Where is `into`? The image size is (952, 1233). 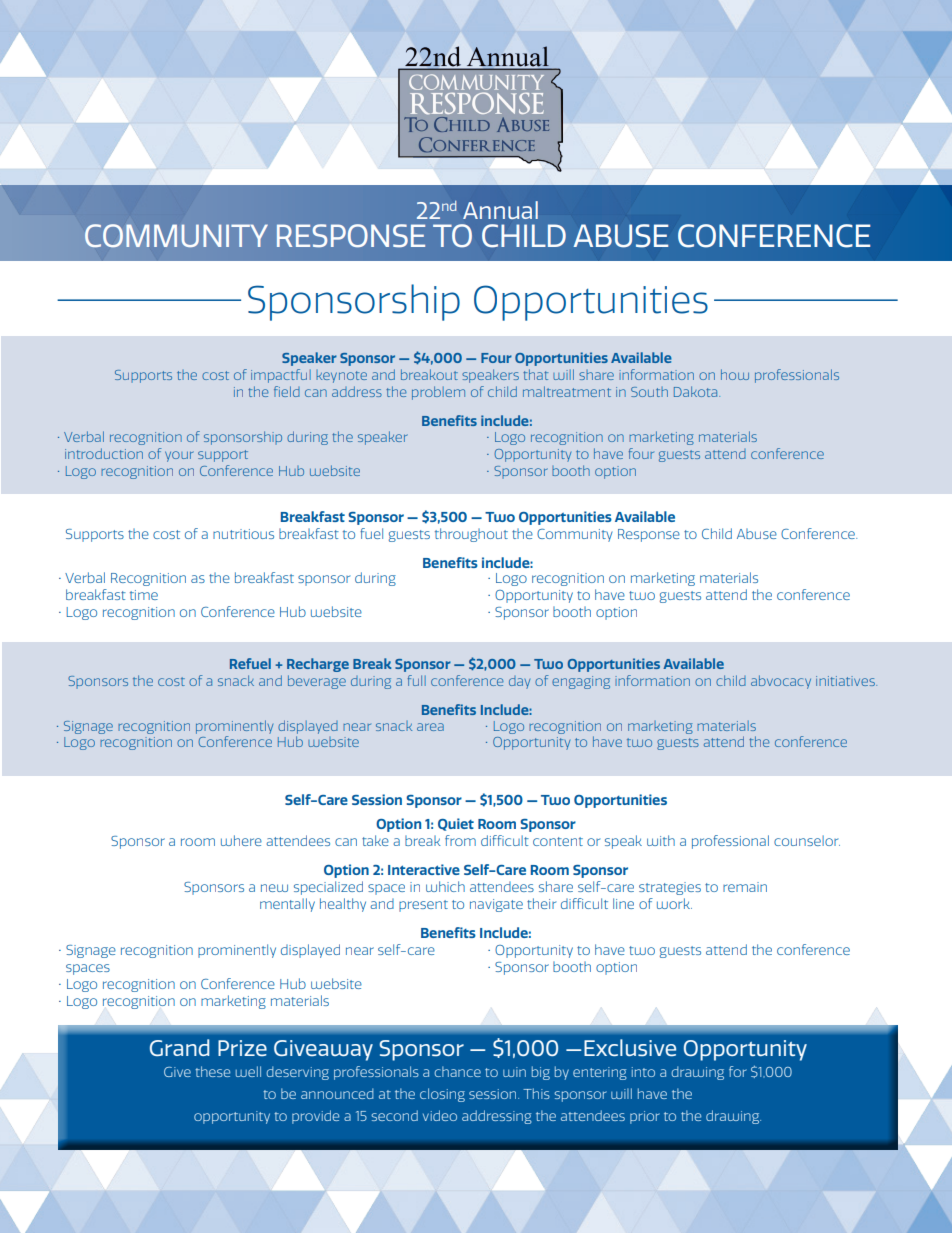
into is located at coordinates (643, 1072).
